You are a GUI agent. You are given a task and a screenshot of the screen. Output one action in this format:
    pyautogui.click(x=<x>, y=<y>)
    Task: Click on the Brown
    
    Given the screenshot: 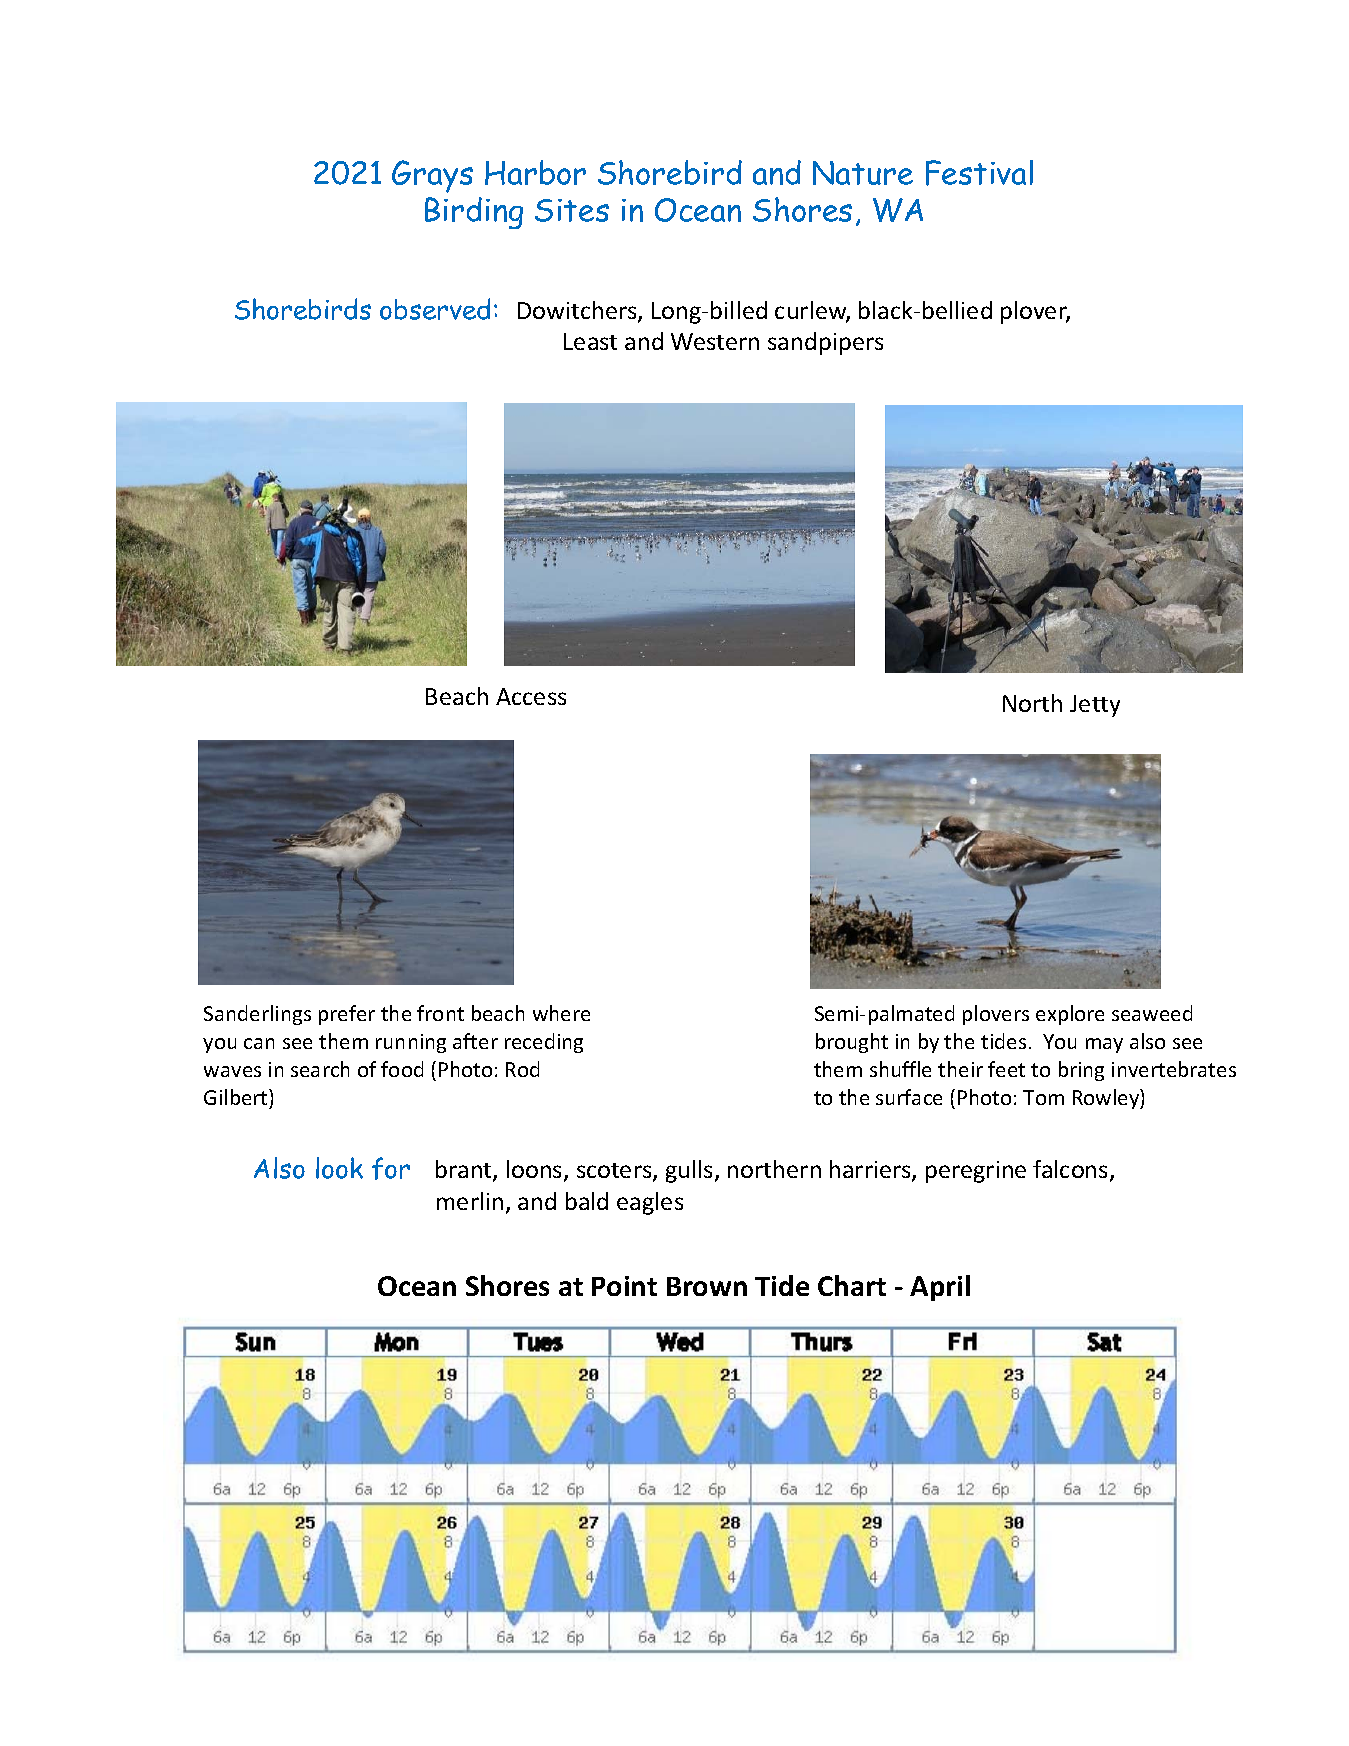 What is the action you would take?
    pyautogui.click(x=707, y=1286)
